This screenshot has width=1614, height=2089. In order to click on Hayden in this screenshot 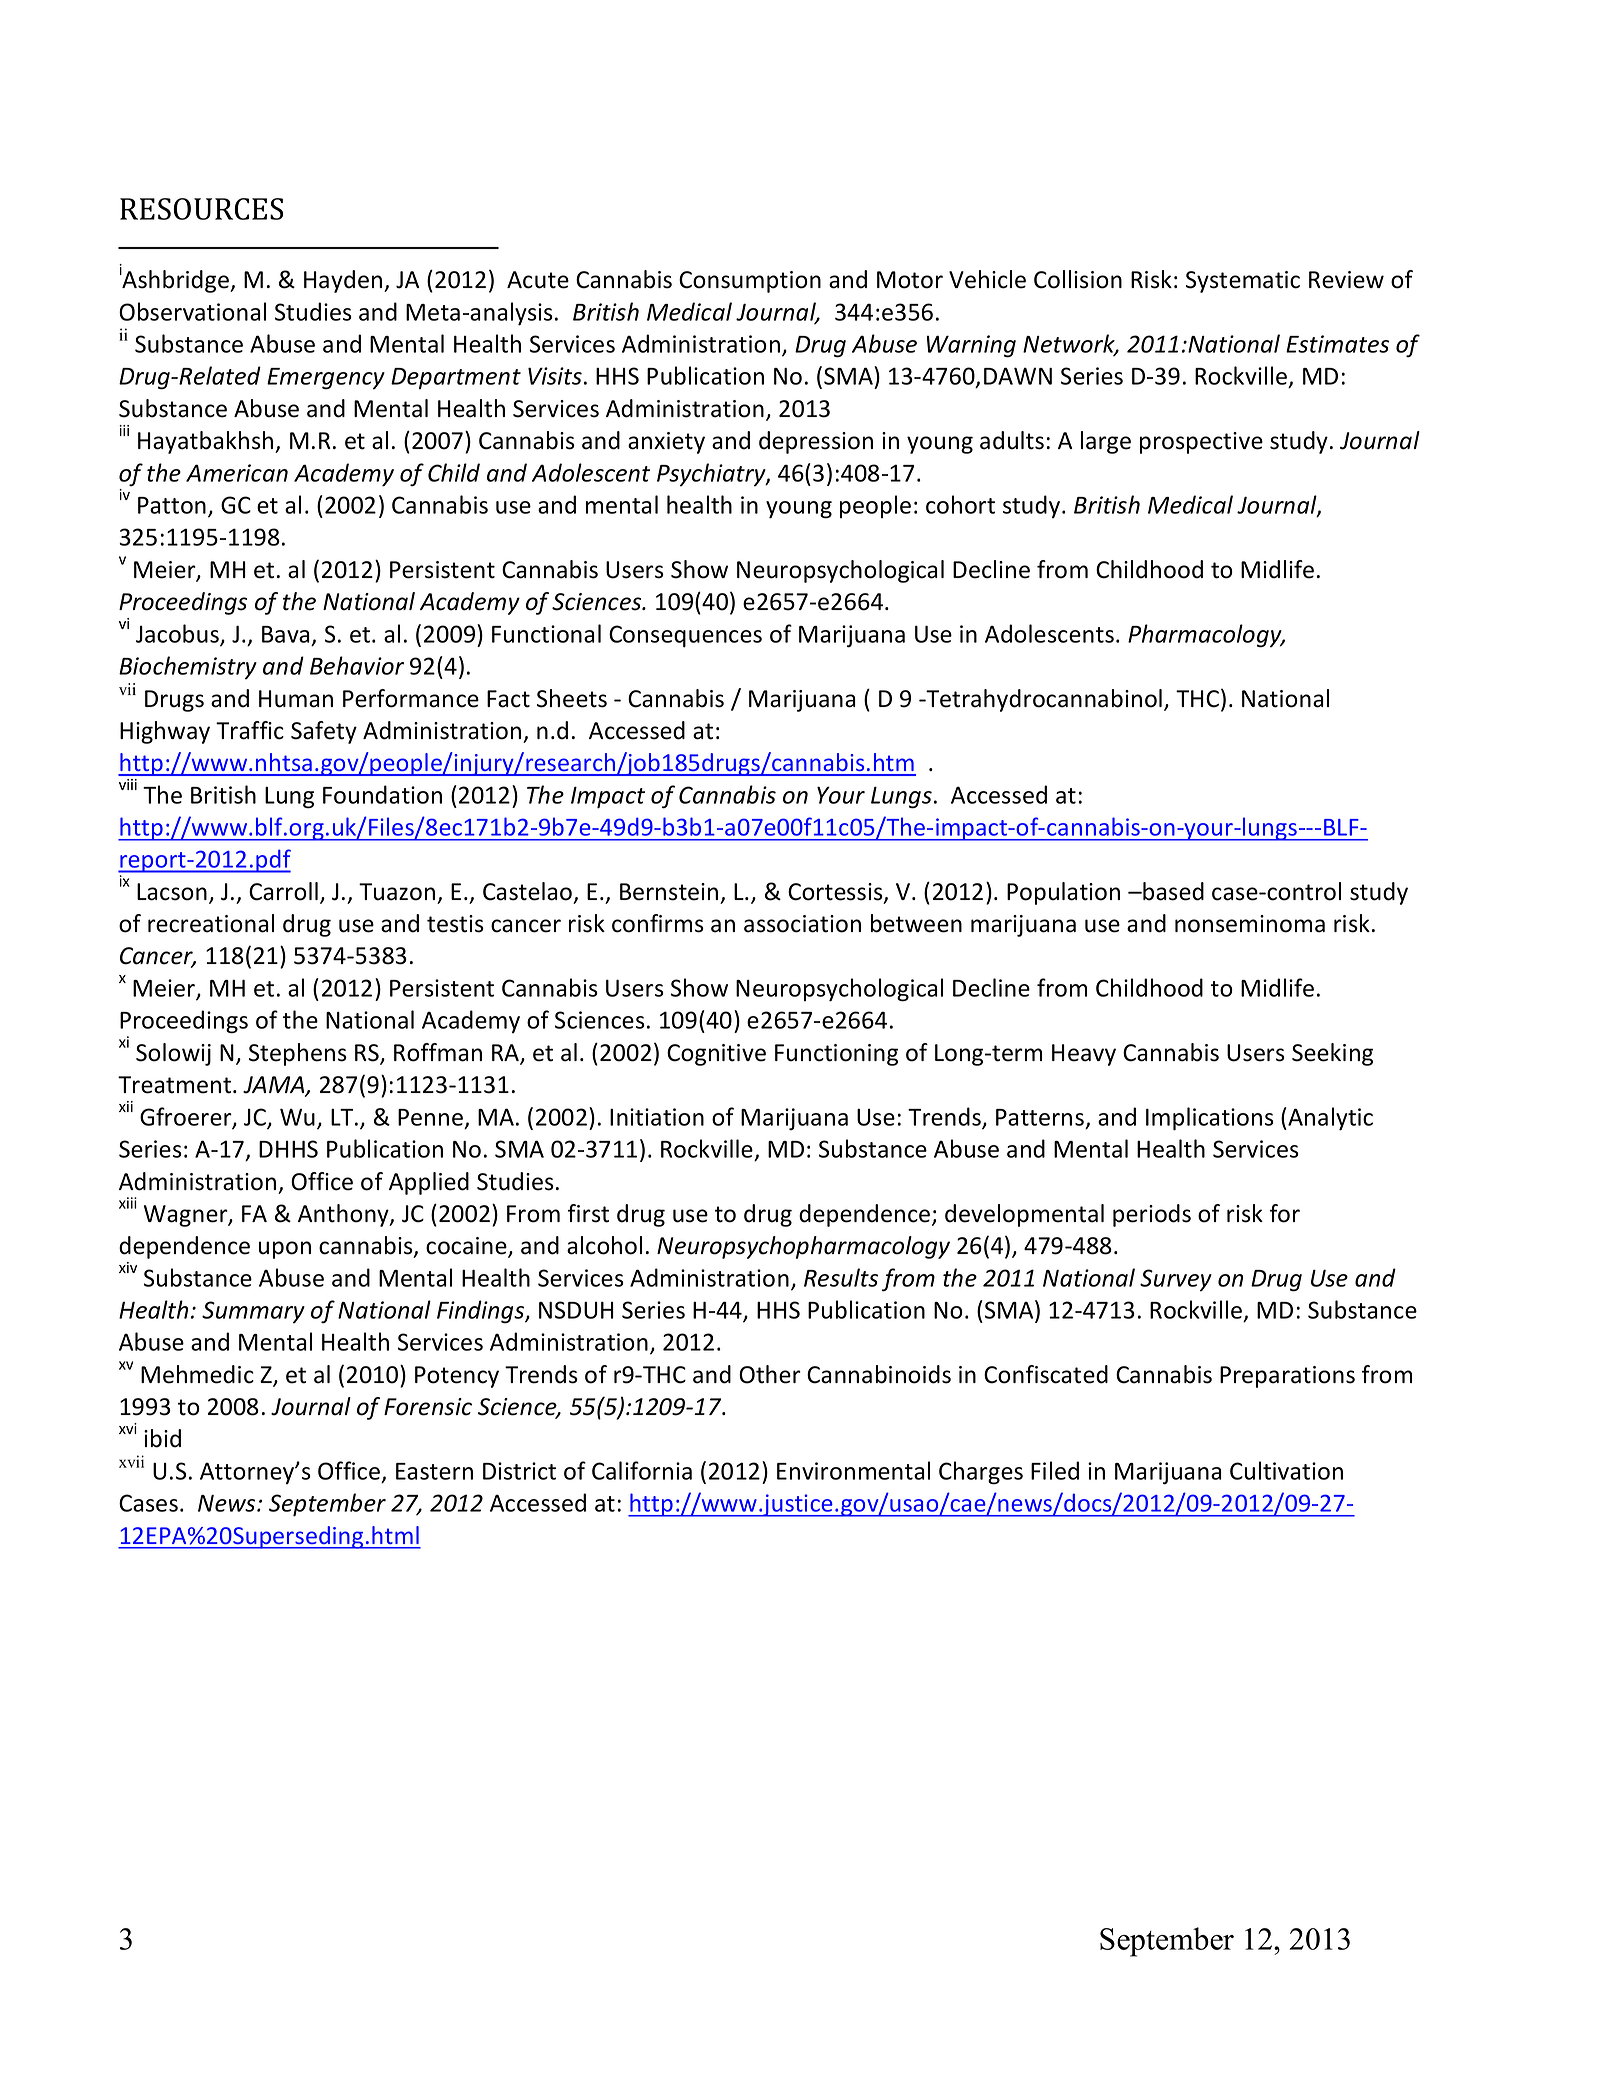, I will do `click(343, 281)`.
